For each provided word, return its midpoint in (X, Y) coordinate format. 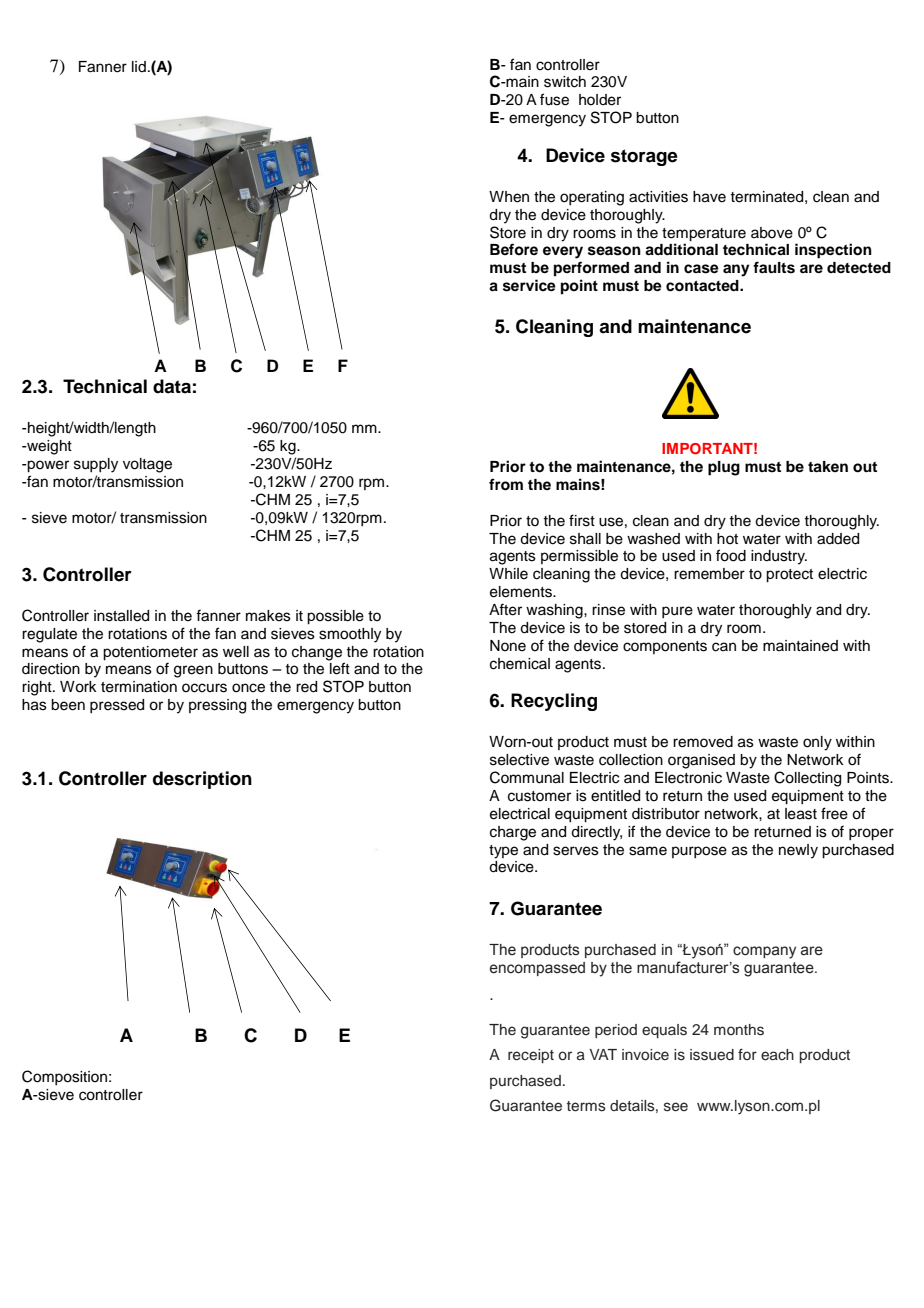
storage (644, 157)
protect (789, 576)
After (505, 609)
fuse (554, 99)
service (529, 285)
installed (121, 616)
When (509, 197)
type (503, 852)
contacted (703, 286)
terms (586, 1106)
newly (798, 851)
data (172, 386)
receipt (531, 1056)
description (202, 780)
